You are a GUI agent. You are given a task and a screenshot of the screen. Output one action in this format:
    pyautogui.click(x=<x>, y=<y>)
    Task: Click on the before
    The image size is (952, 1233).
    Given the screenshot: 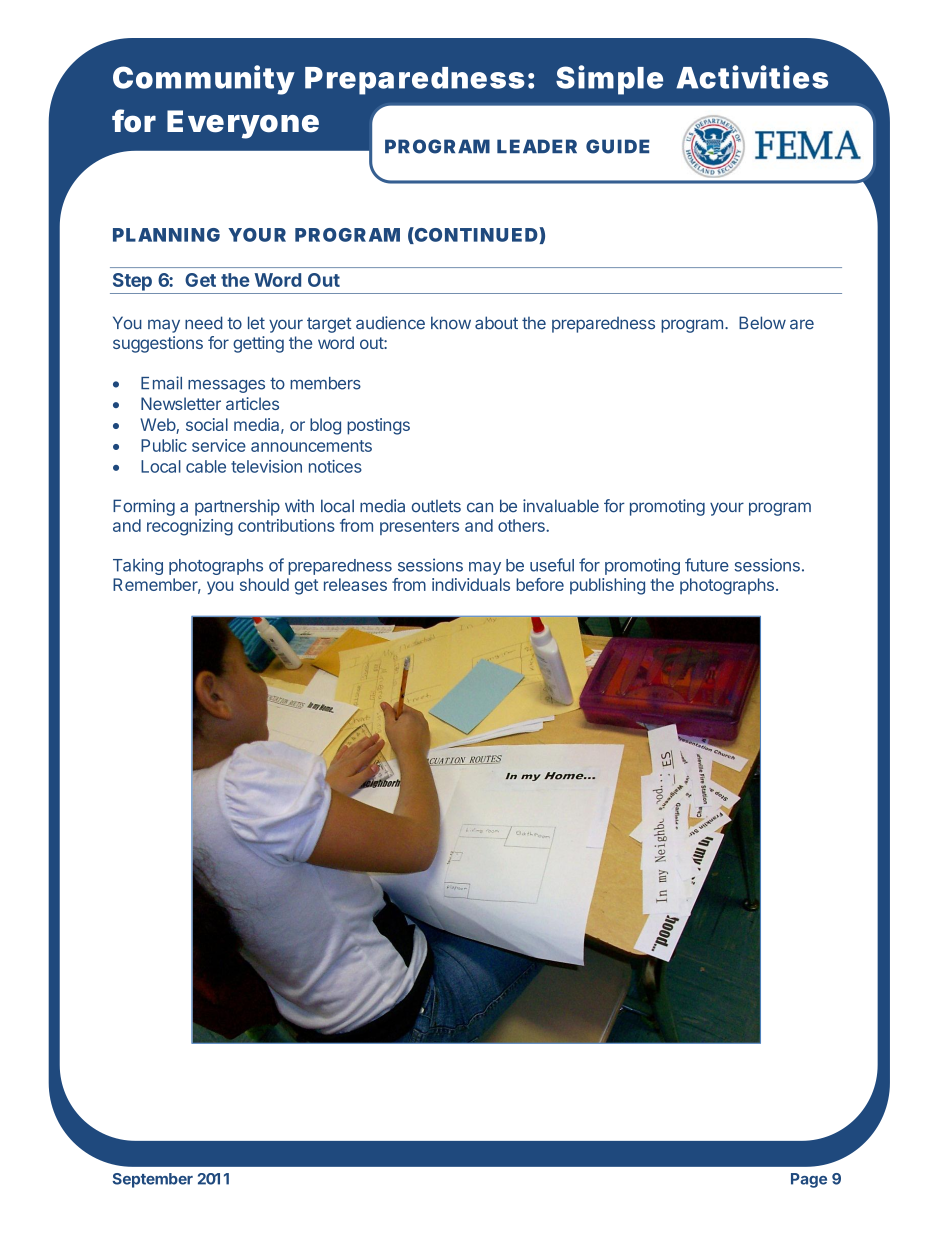 What is the action you would take?
    pyautogui.click(x=540, y=584)
